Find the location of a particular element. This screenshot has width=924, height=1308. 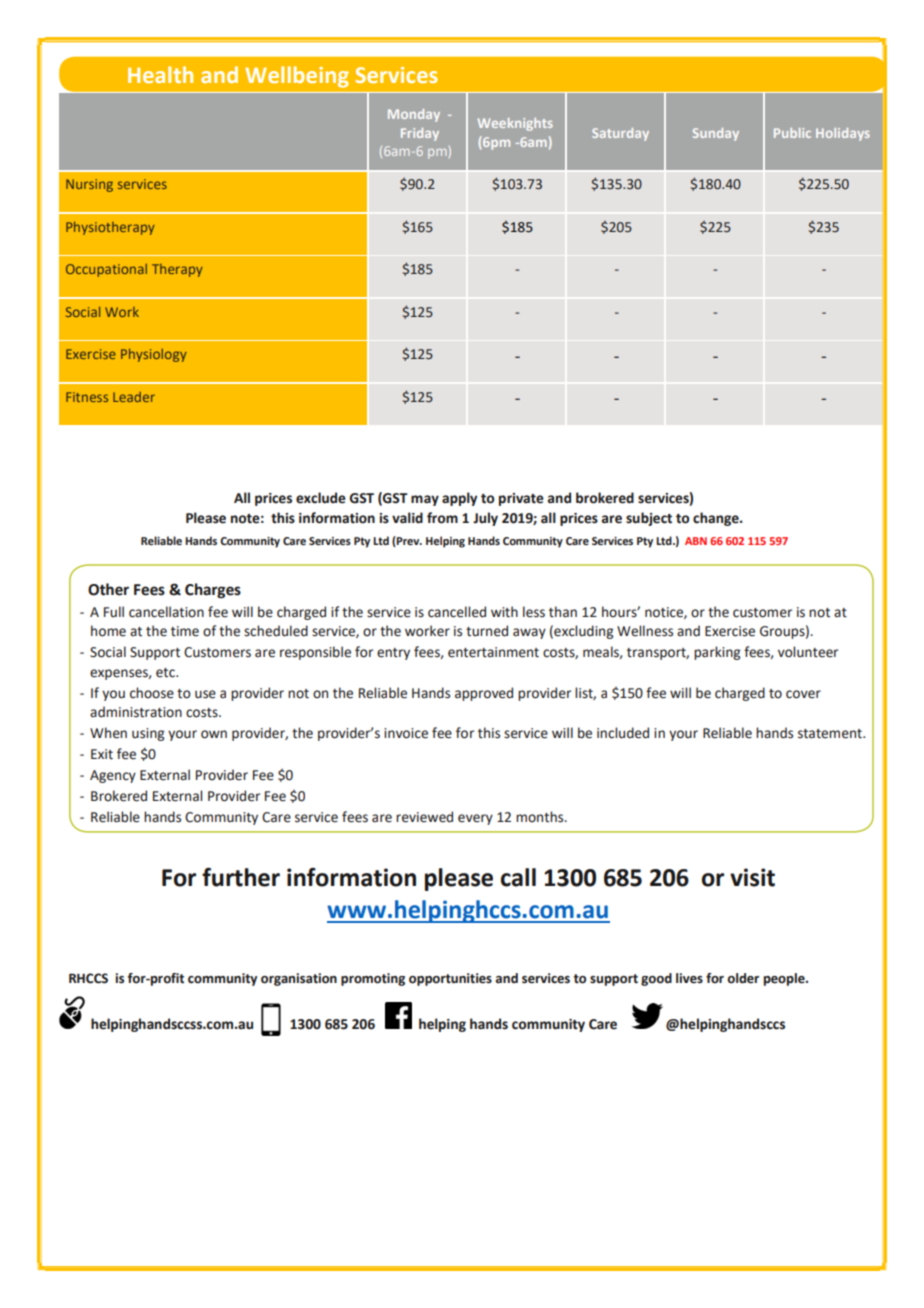

Sunday is located at coordinates (716, 134).
